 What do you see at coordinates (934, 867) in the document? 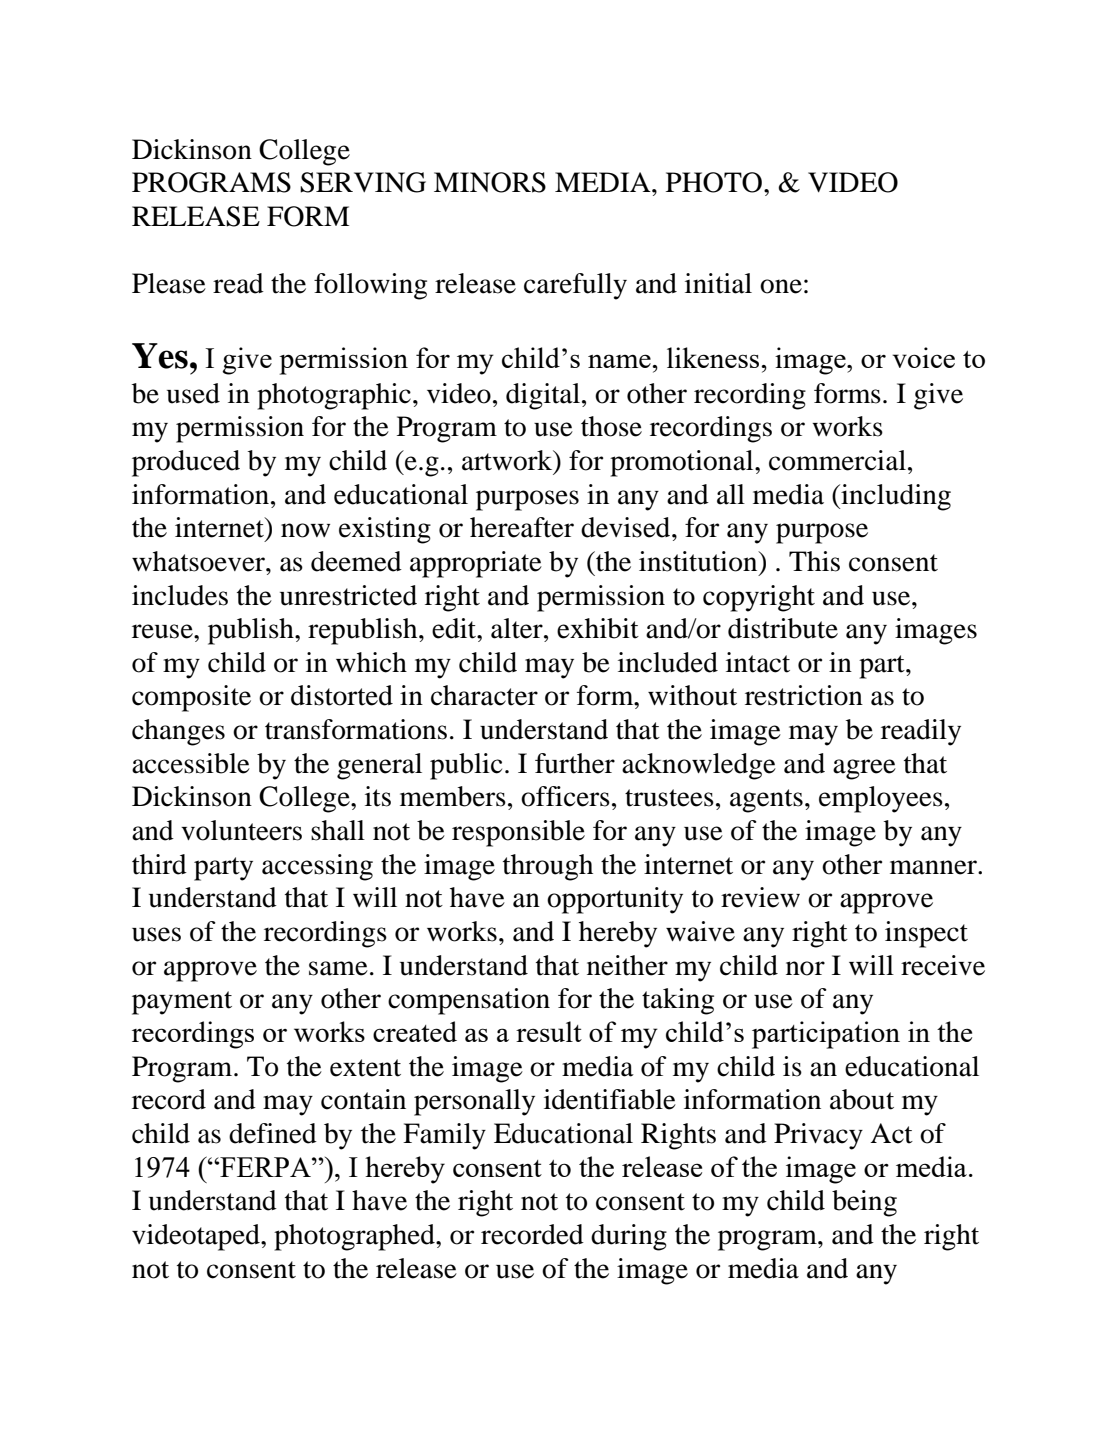
I see `manner` at bounding box center [934, 867].
